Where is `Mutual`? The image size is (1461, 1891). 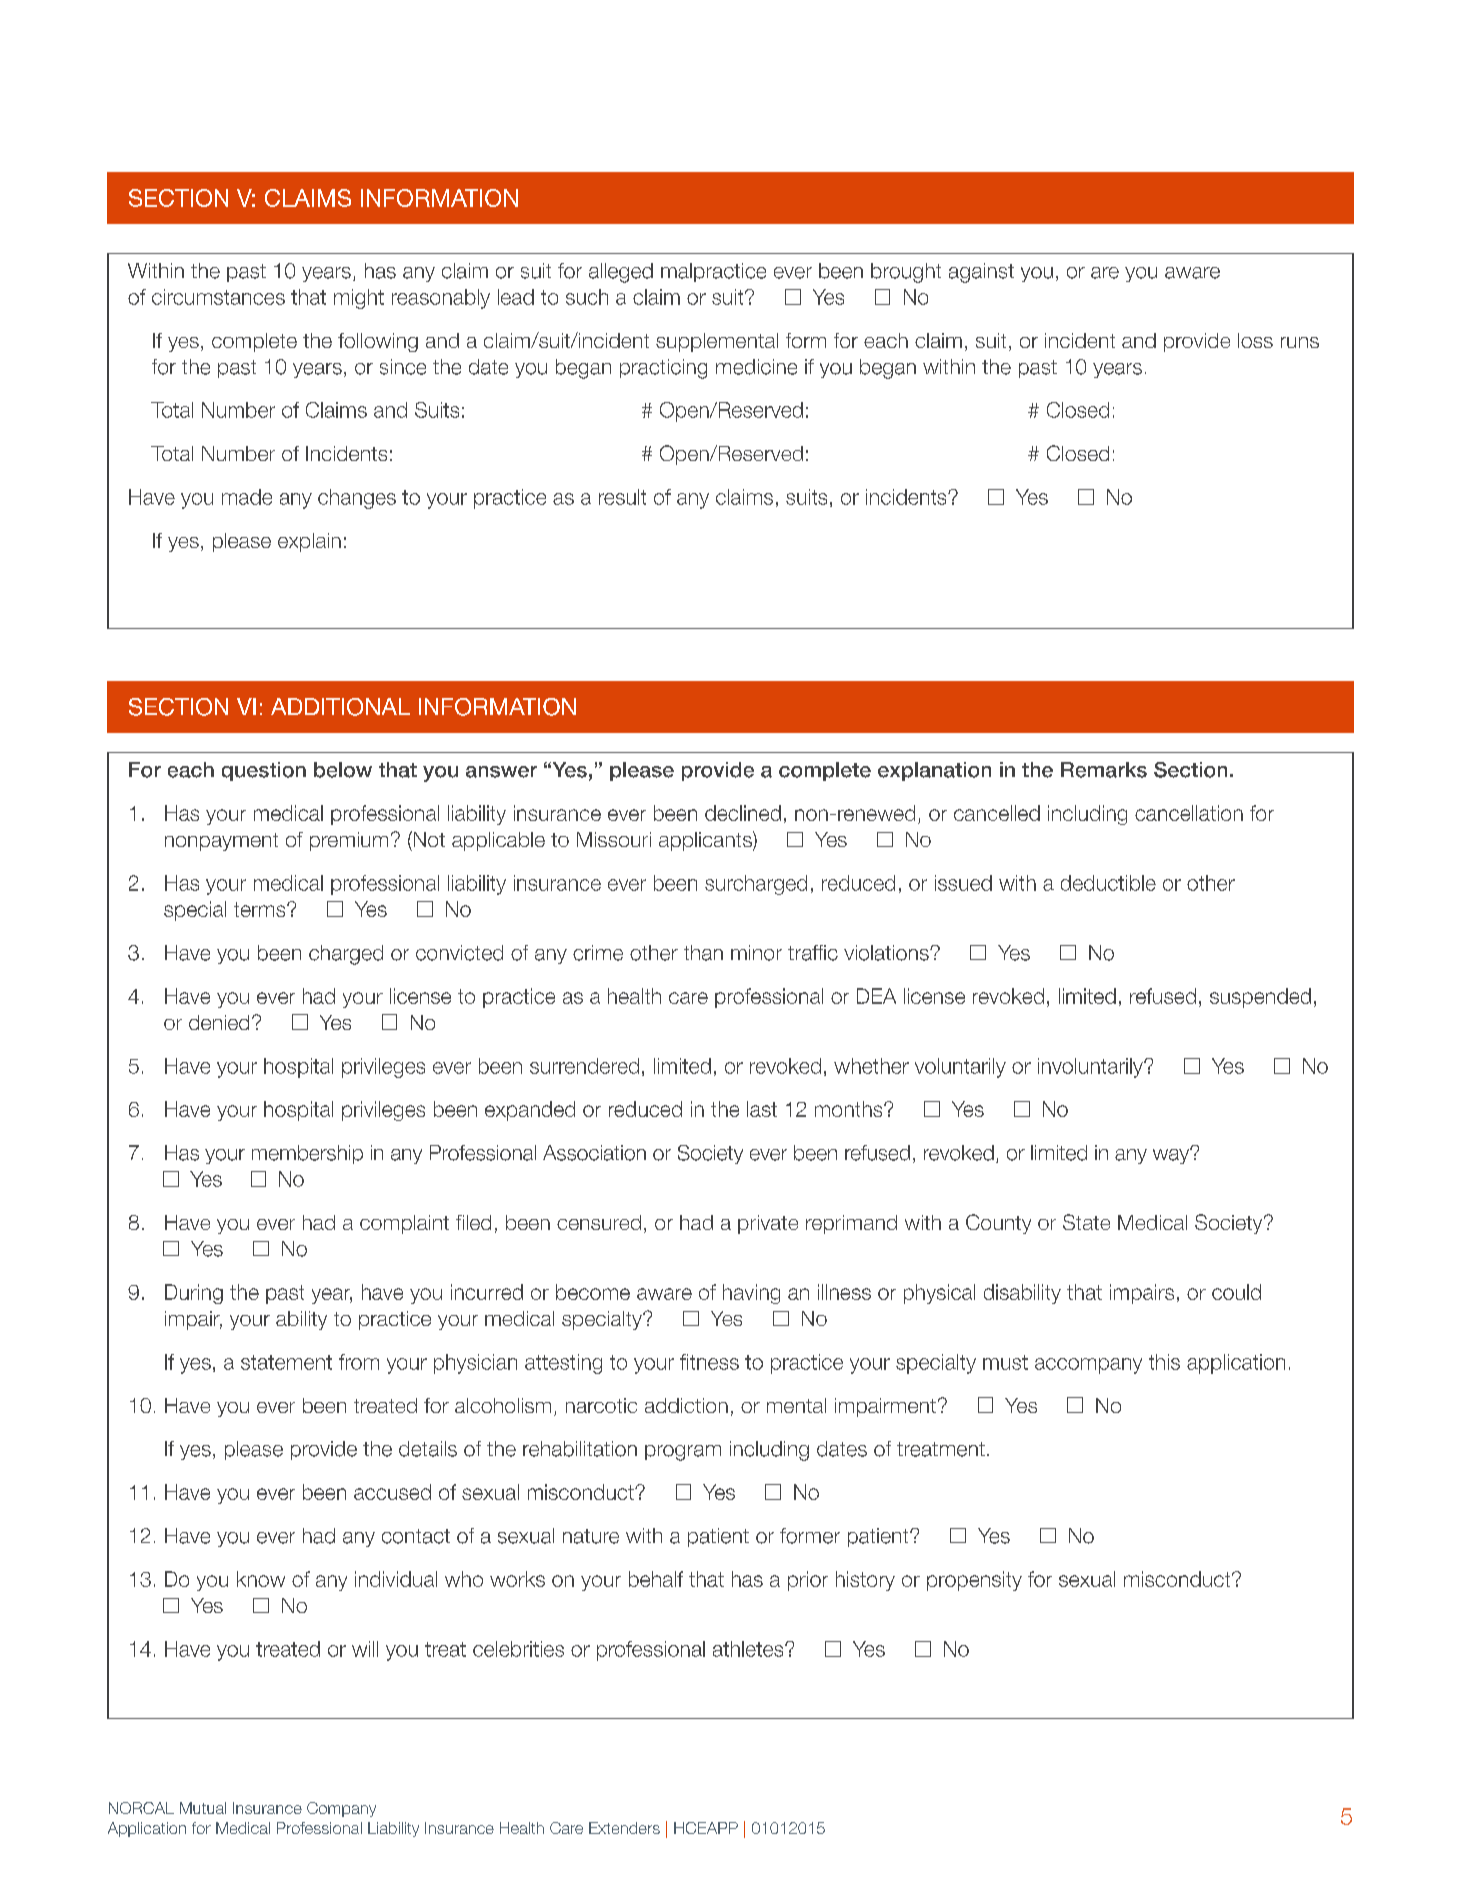
Mutual is located at coordinates (203, 1808).
